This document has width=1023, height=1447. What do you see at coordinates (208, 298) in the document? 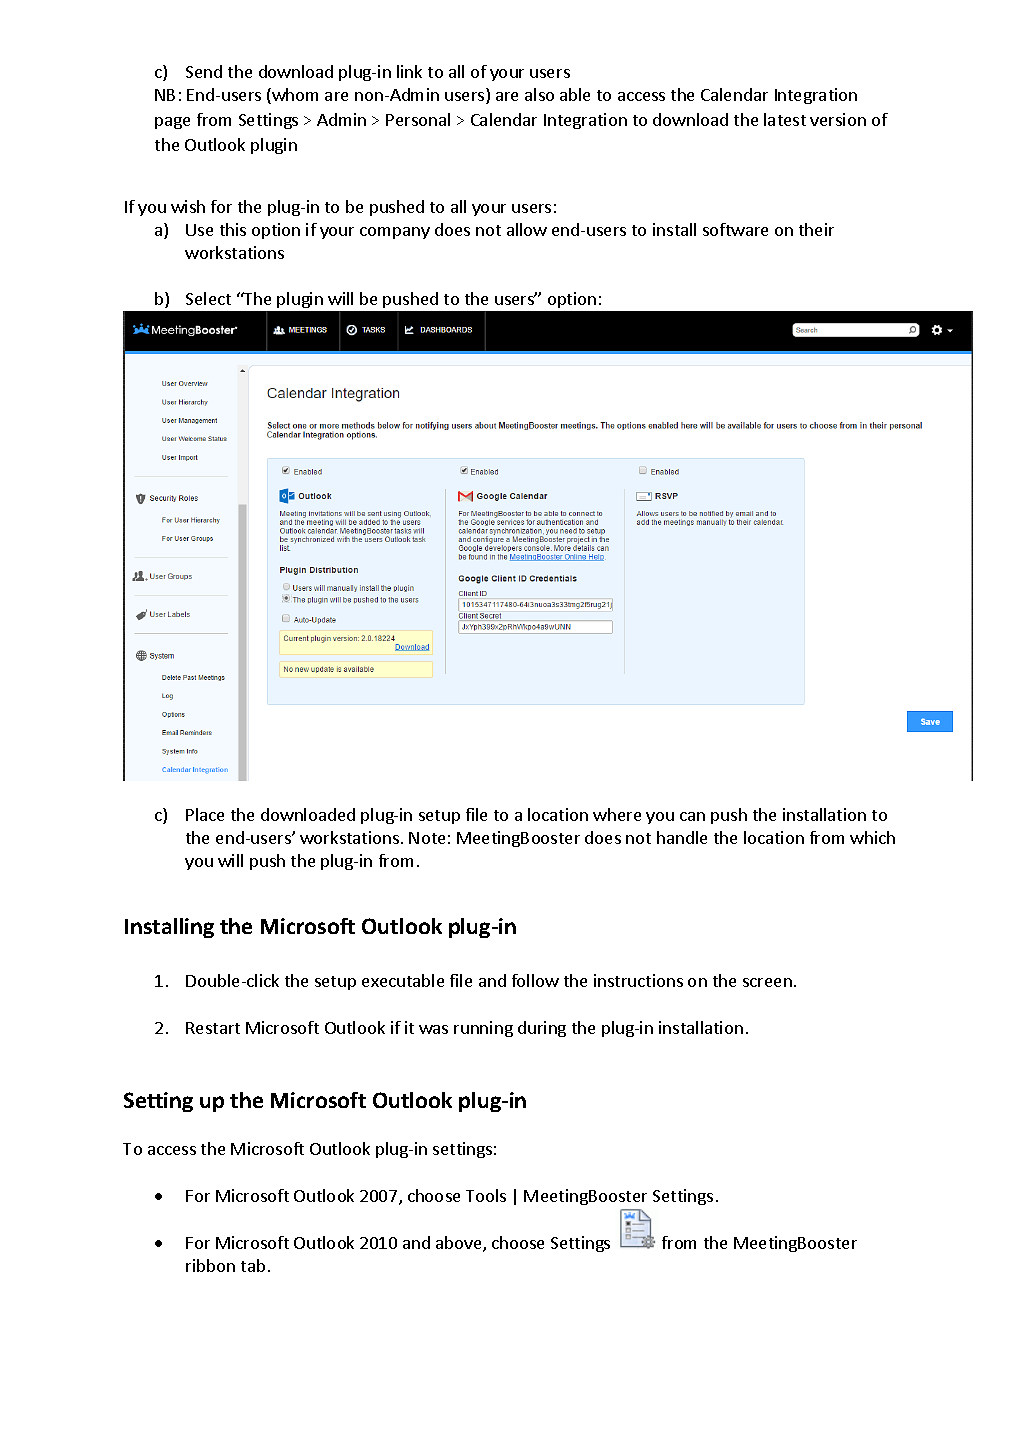
I see `Select` at bounding box center [208, 298].
